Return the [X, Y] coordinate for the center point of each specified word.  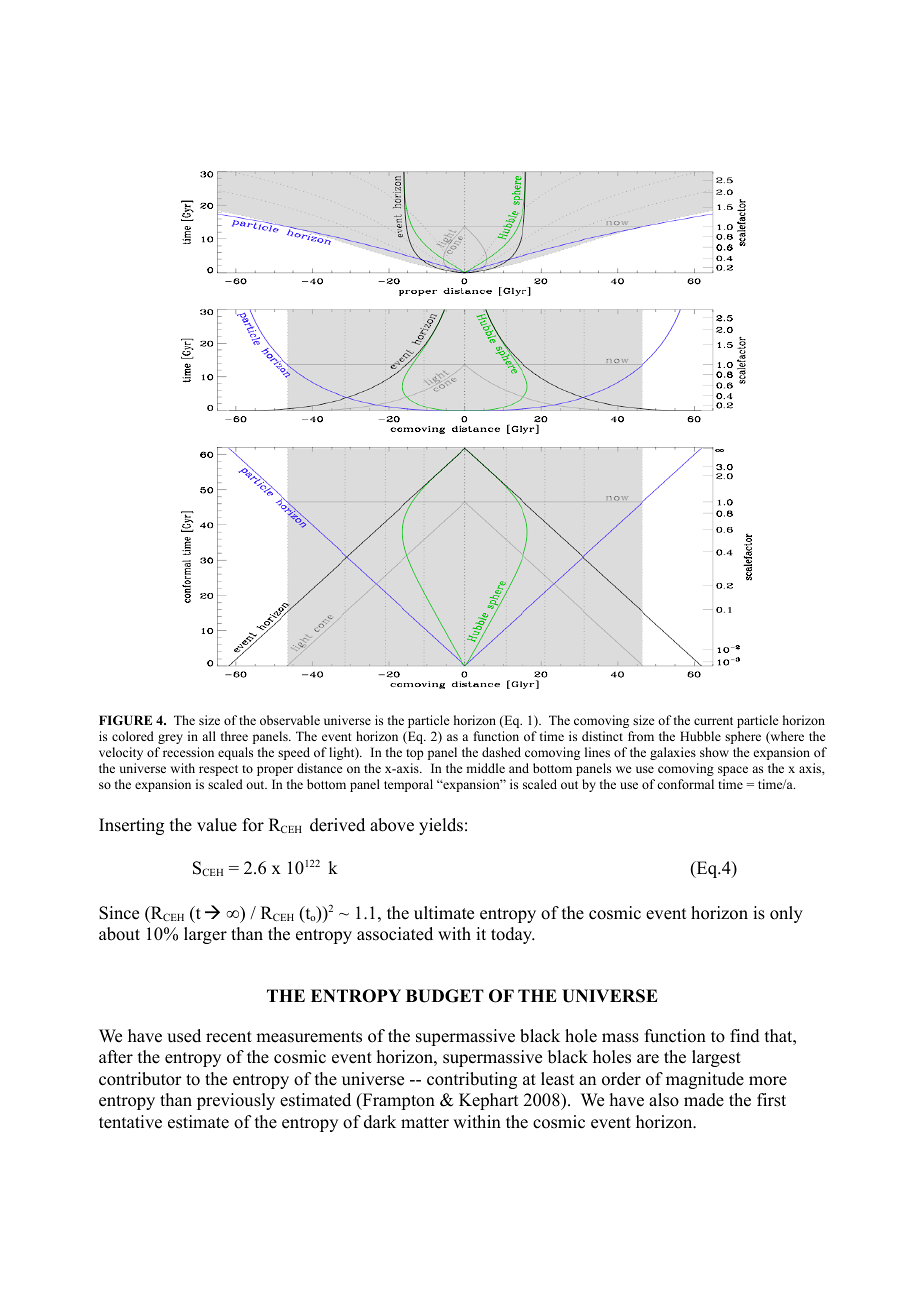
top [415, 754]
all [209, 736]
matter [425, 1123]
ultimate [444, 913]
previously [236, 1101]
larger [205, 935]
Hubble [700, 736]
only [786, 914]
